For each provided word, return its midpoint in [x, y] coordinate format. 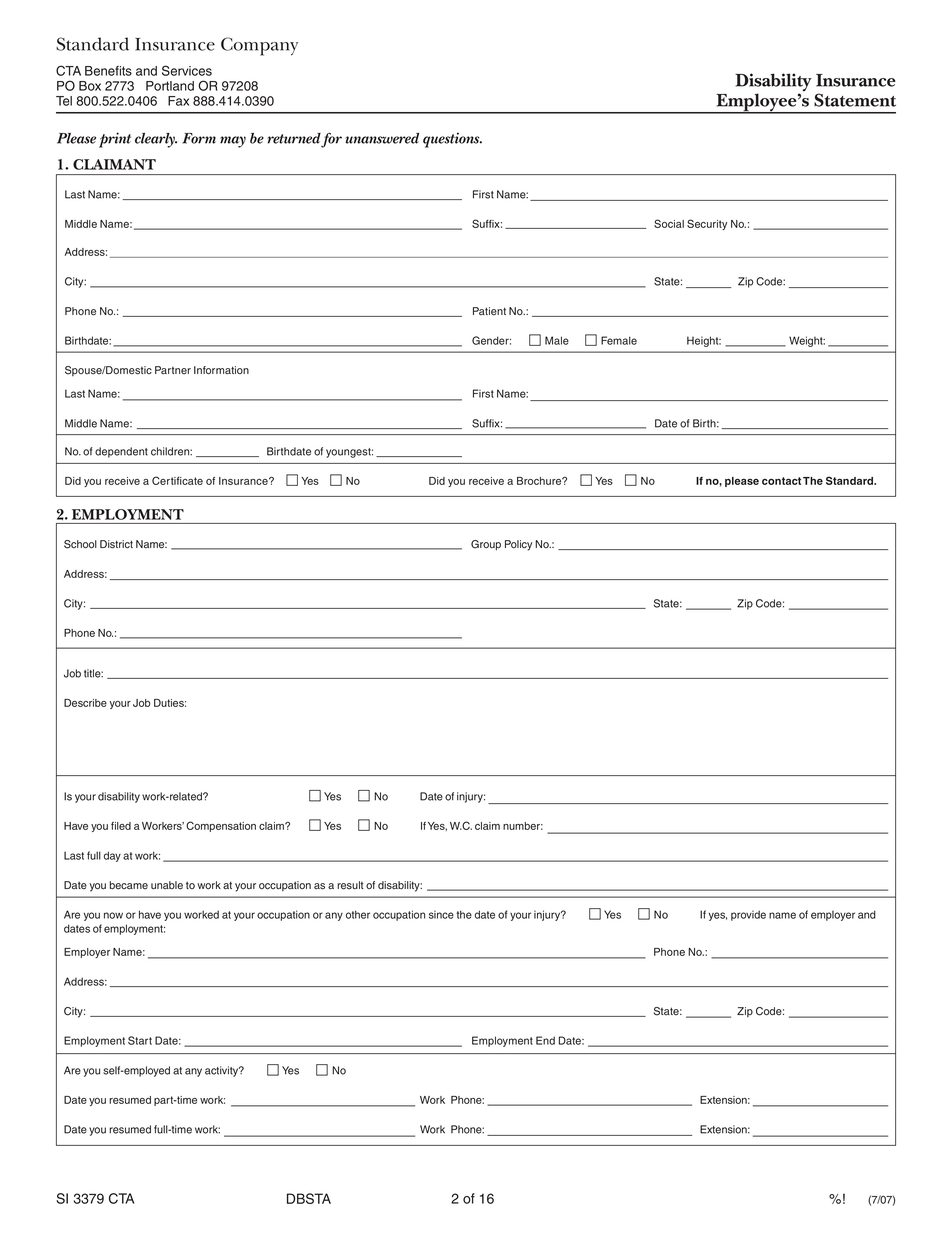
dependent [121, 452]
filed [121, 826]
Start [140, 1040]
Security [707, 224]
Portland [170, 86]
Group [486, 545]
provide [748, 915]
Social [669, 223]
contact [781, 481]
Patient [489, 311]
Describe [85, 703]
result [350, 885]
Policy [518, 545]
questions [452, 140]
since [441, 914]
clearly [156, 140]
